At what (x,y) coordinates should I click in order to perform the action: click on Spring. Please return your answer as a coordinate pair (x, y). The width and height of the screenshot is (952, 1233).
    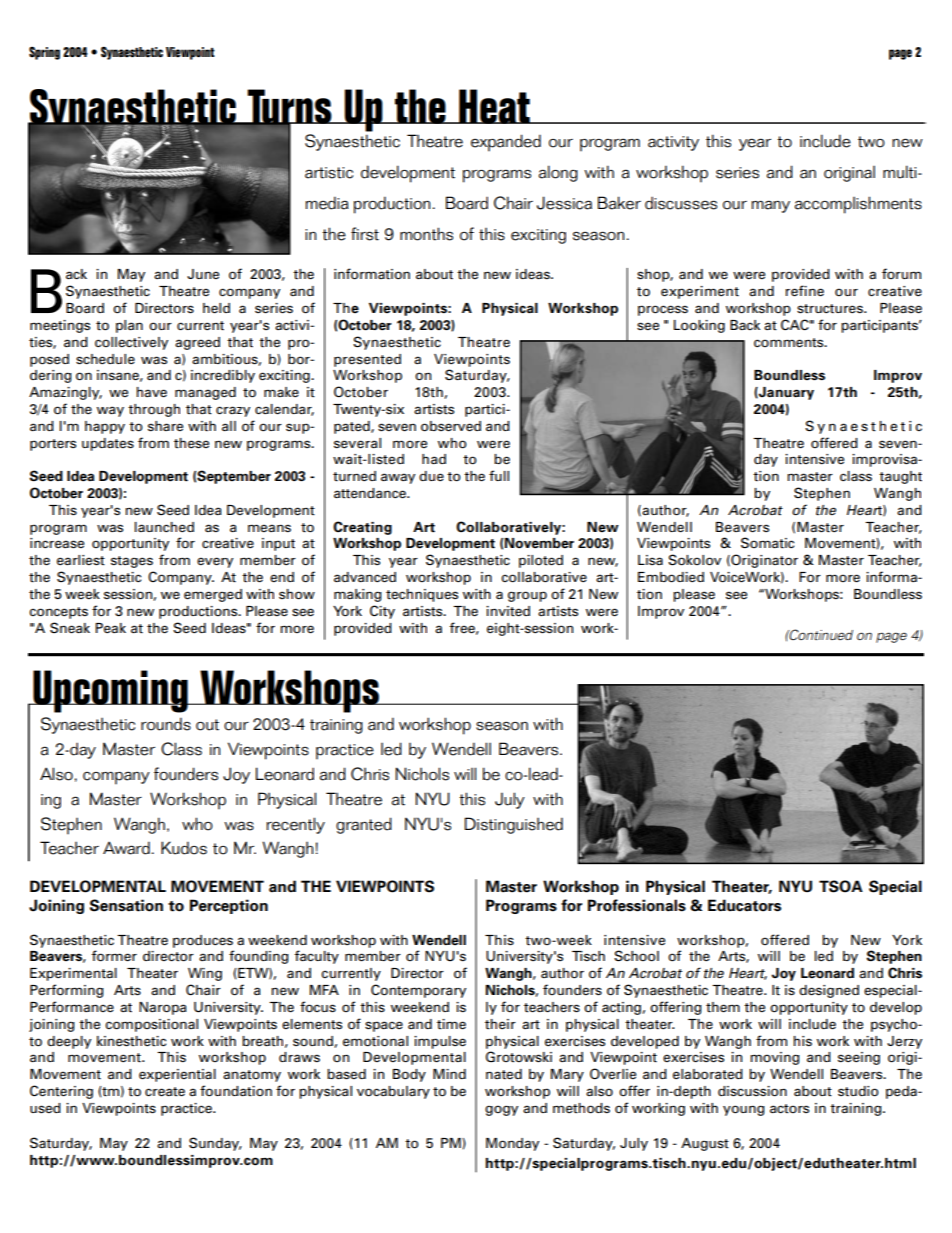
    Looking at the image, I should click on (44, 53).
